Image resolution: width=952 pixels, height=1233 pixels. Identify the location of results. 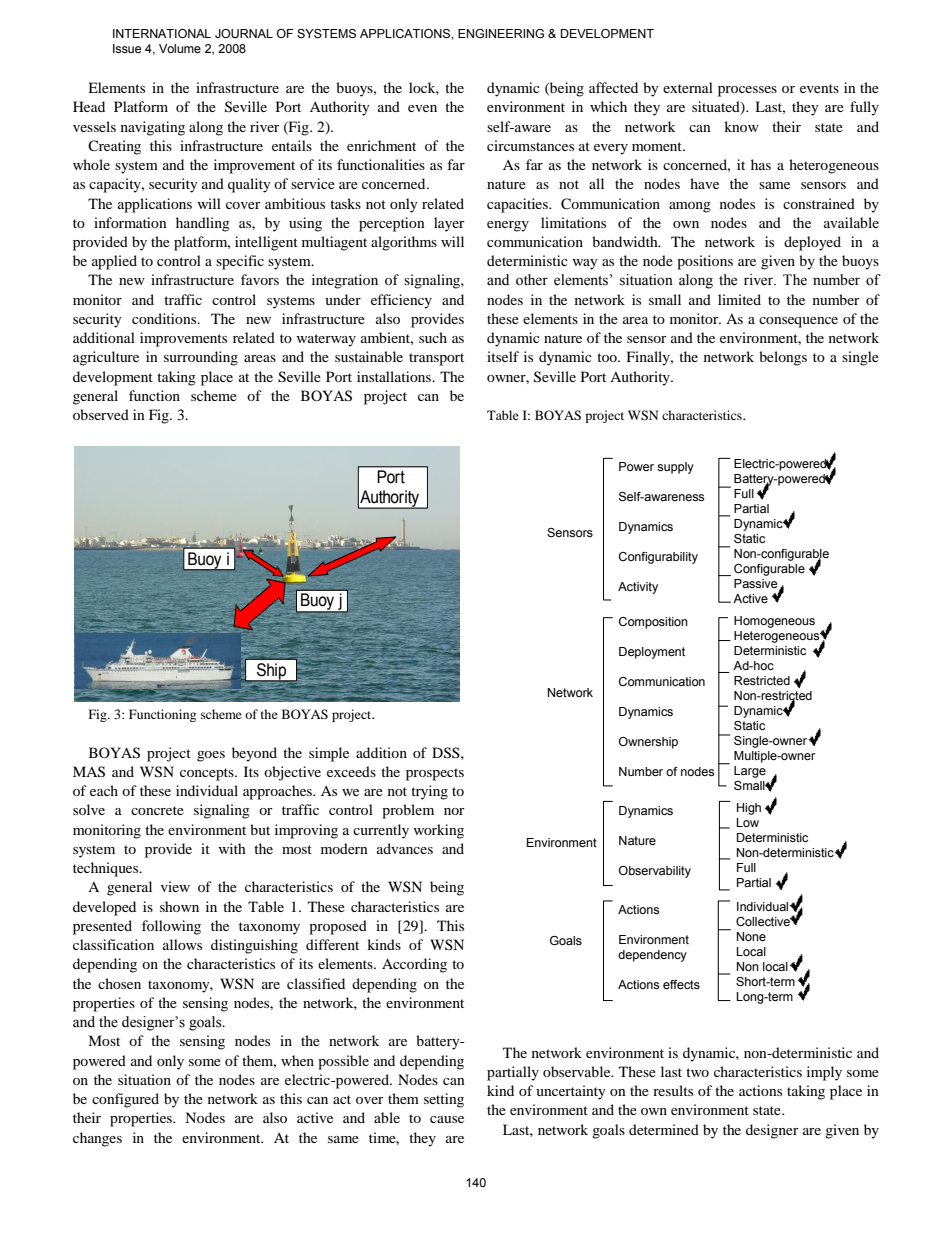
(673, 1090).
